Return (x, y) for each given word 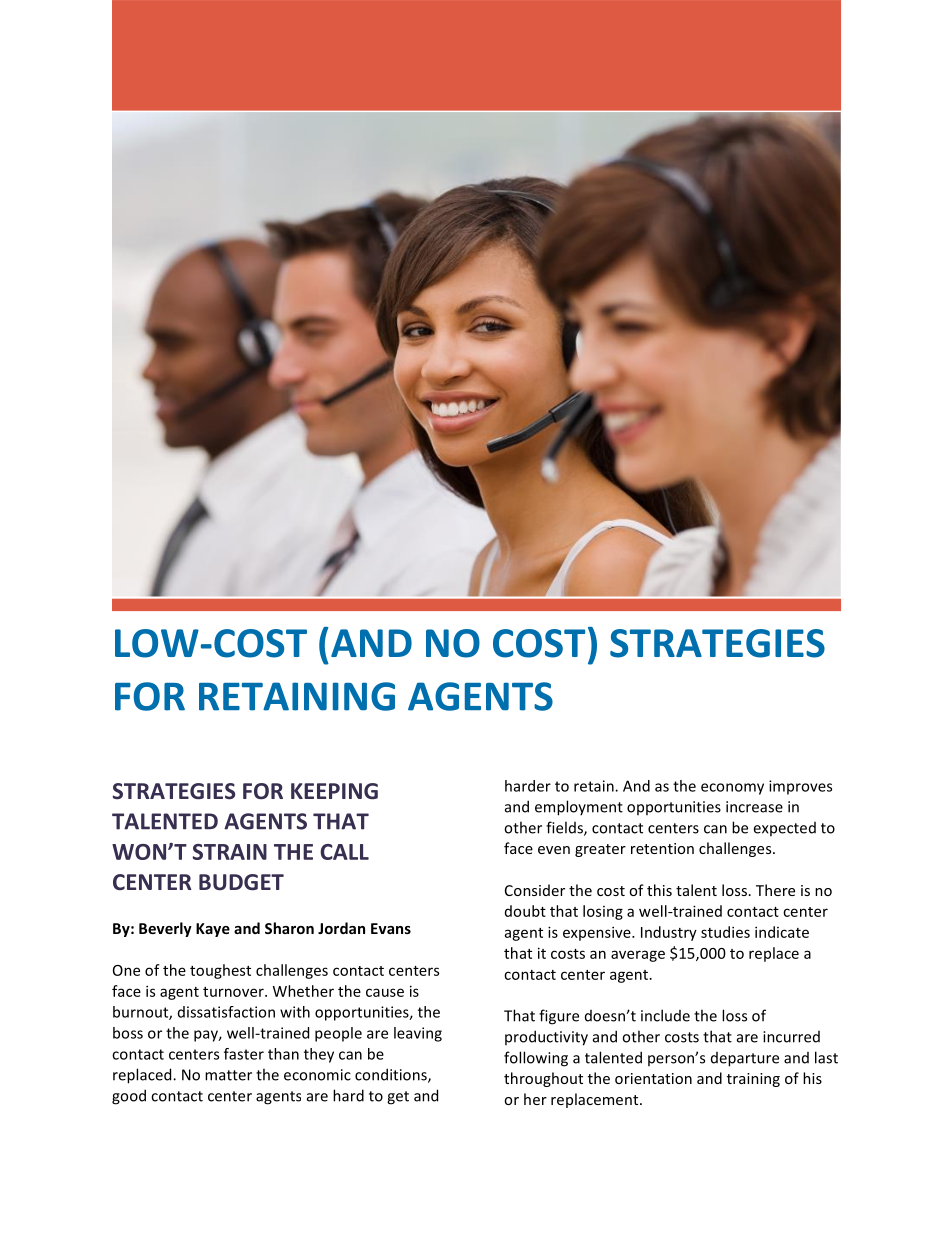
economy (732, 789)
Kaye (213, 930)
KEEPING (334, 791)
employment (579, 808)
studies (725, 932)
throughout (543, 1079)
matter (228, 1075)
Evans (391, 928)
